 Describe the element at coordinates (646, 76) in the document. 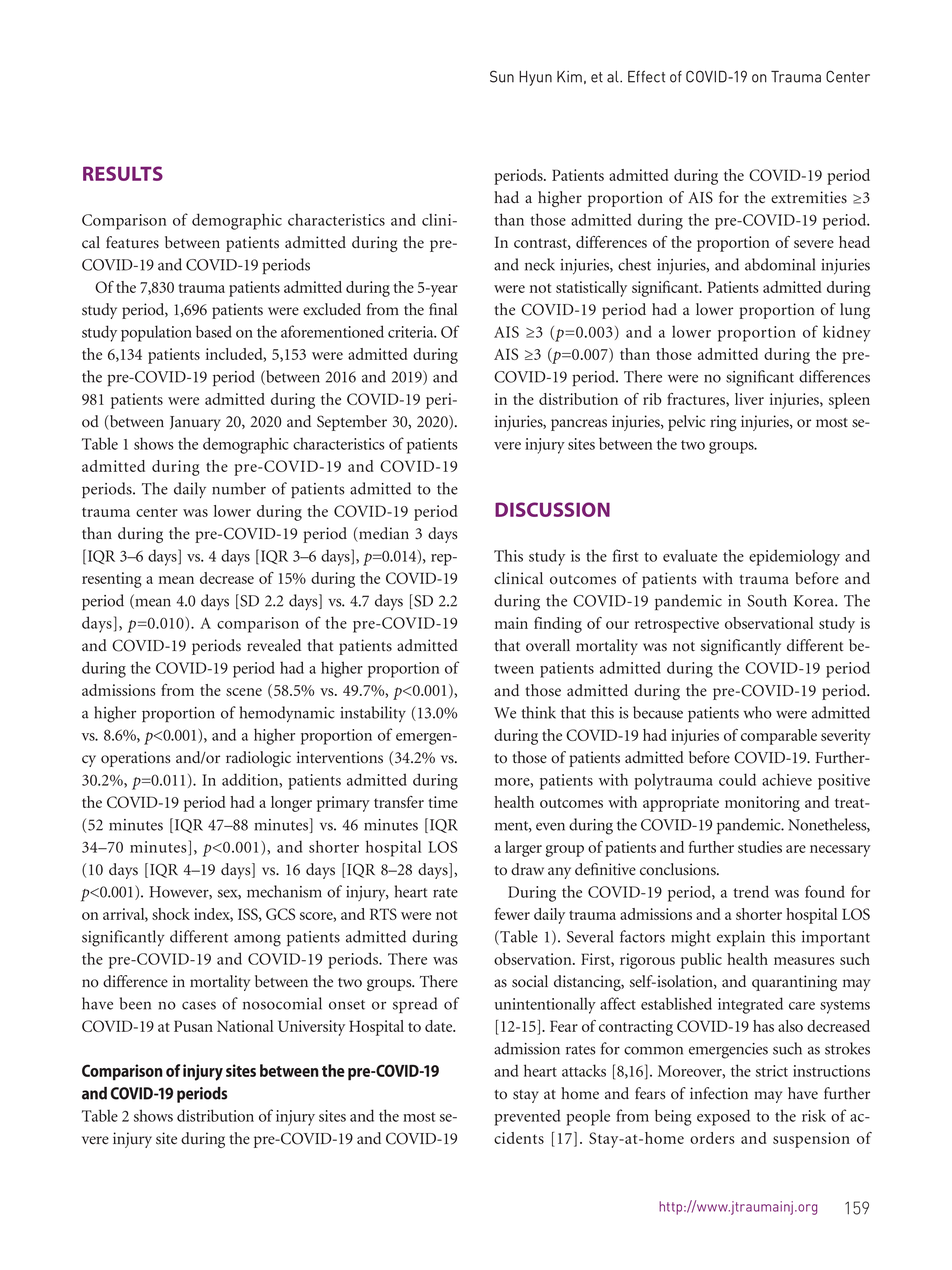

I see `Effect` at that location.
